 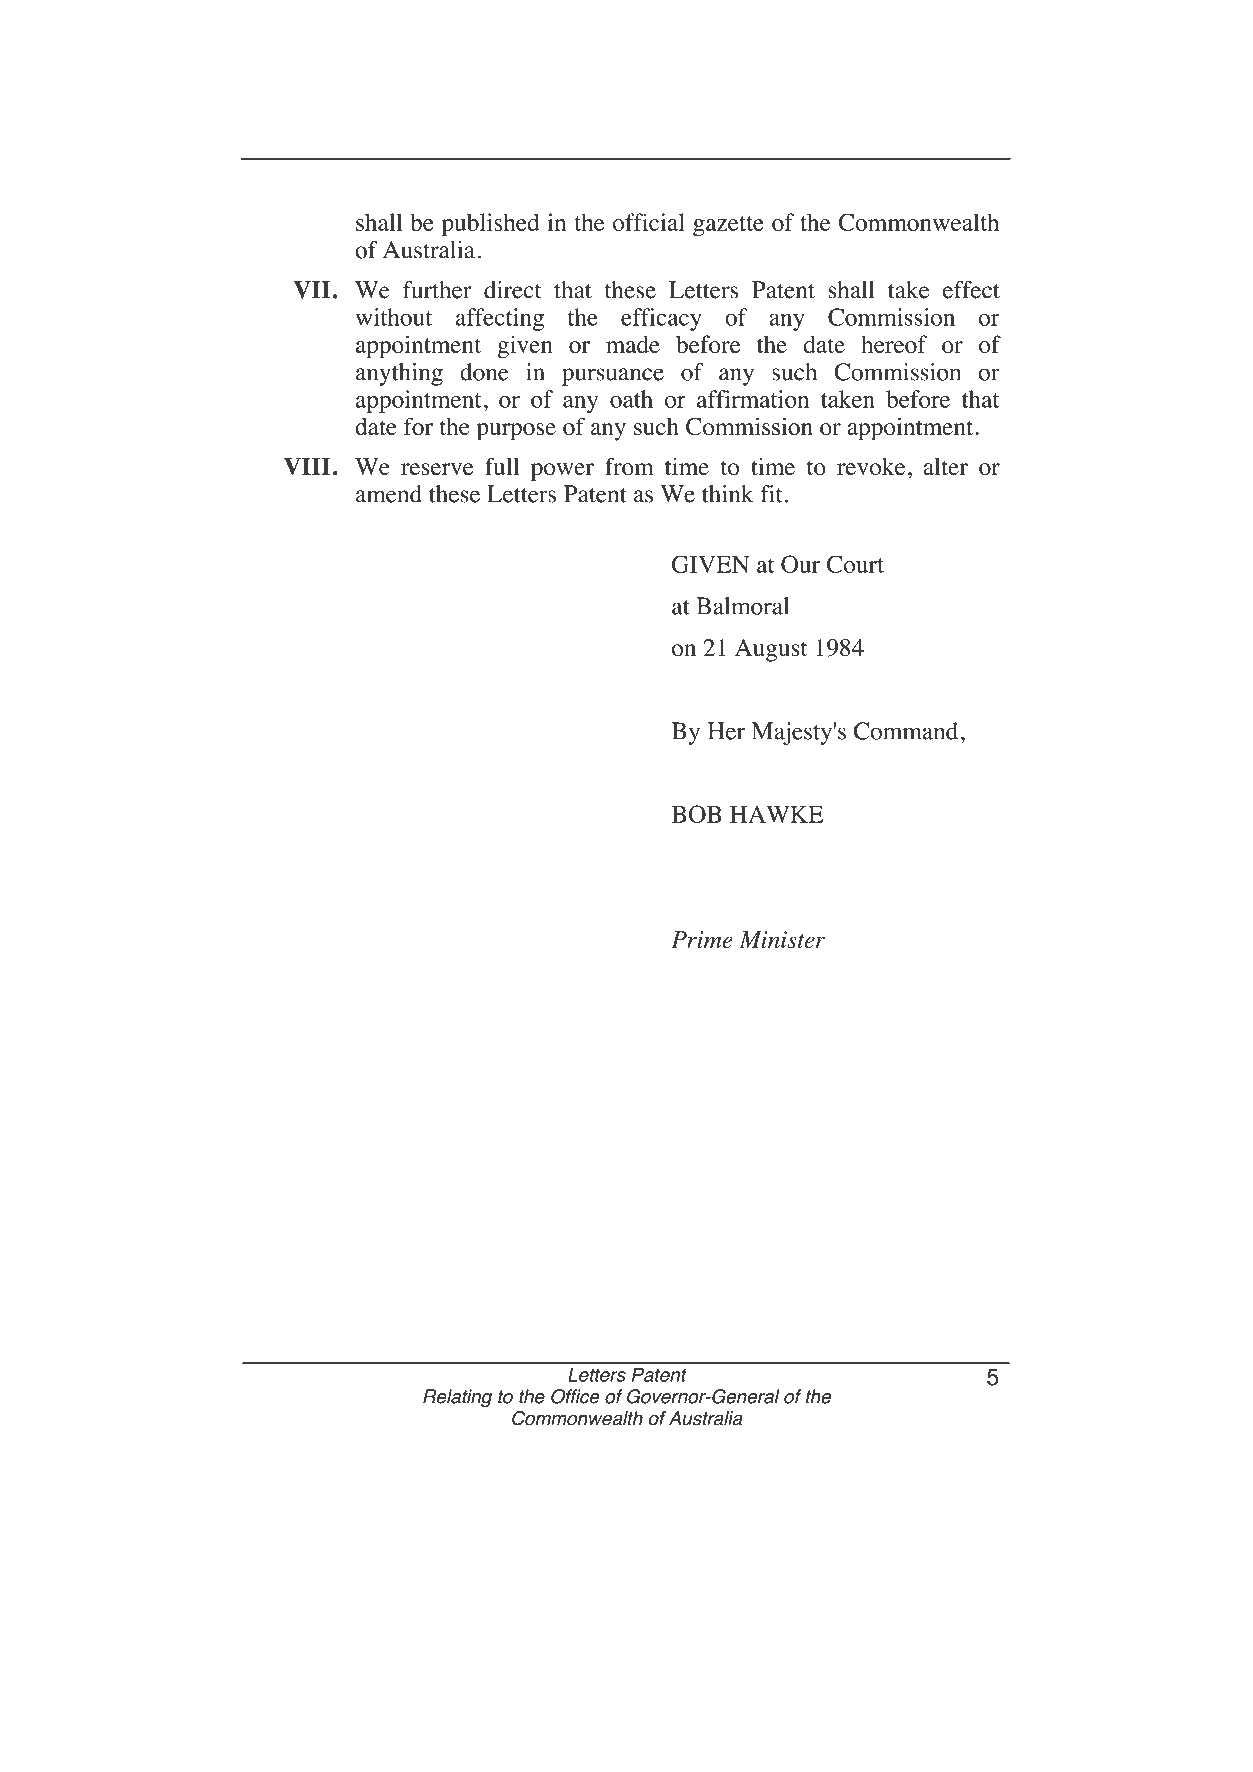 I want to click on HAWKE, so click(x=776, y=814).
